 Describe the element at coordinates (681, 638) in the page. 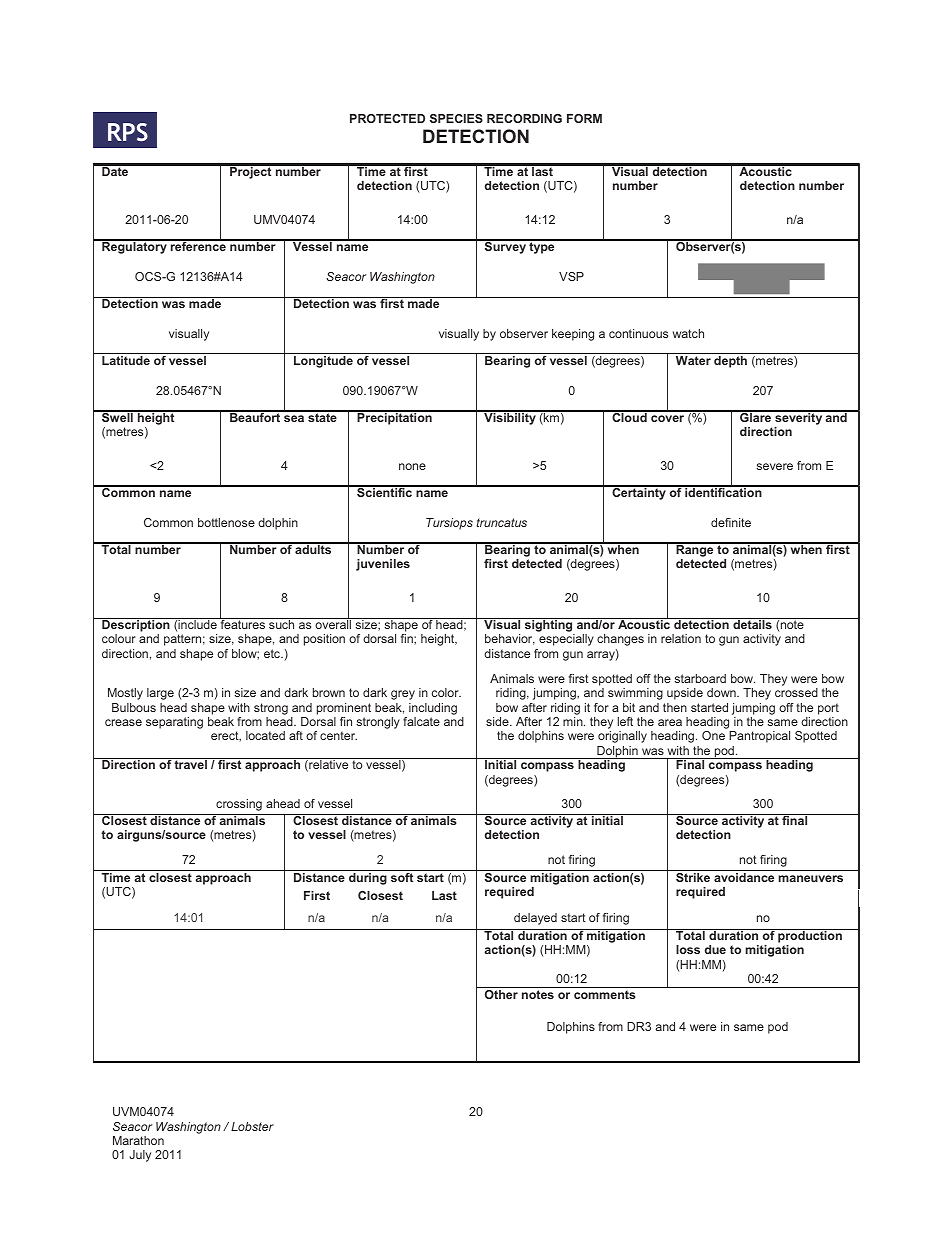

I see `relation` at that location.
